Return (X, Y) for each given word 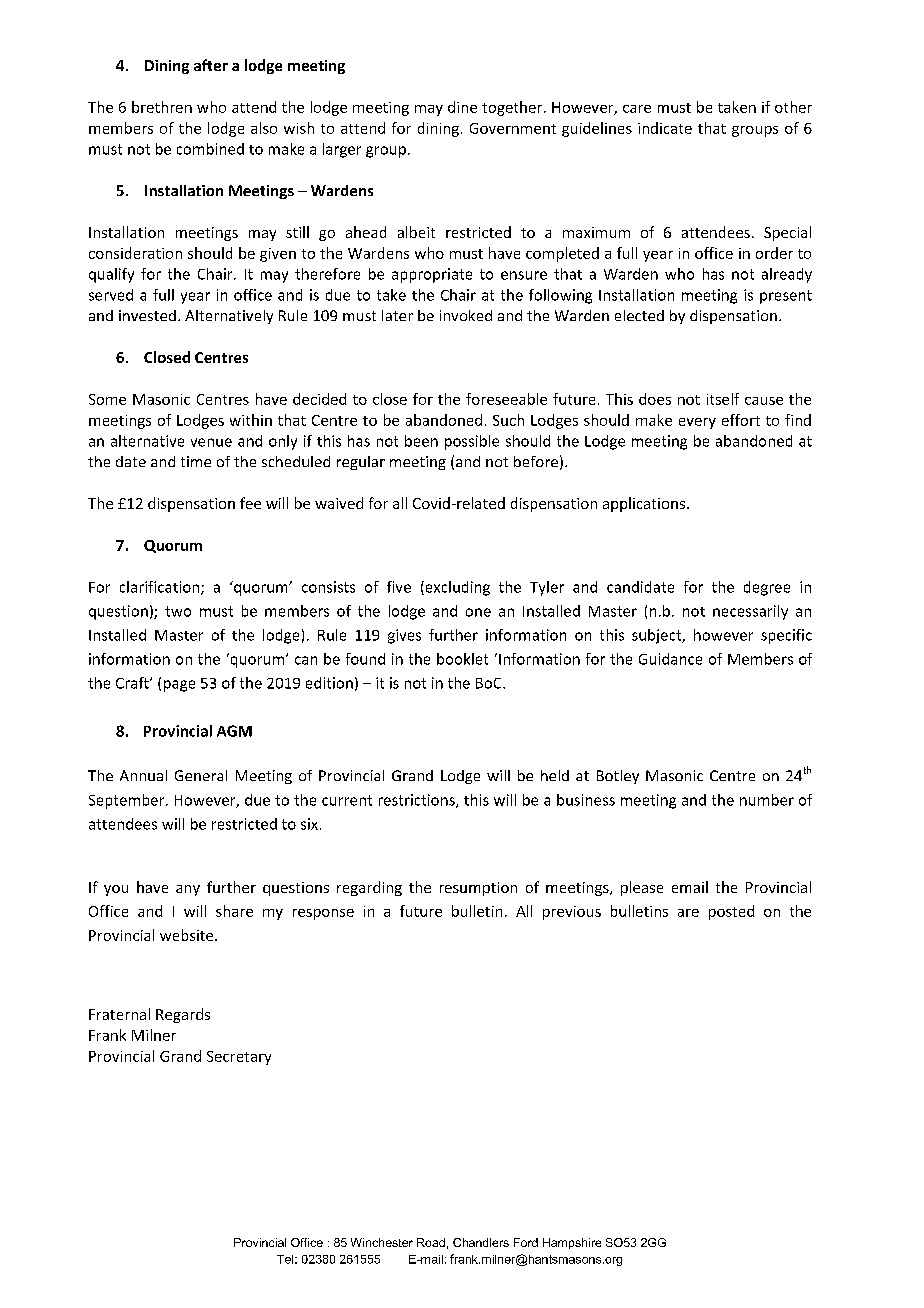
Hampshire (572, 1243)
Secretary (239, 1058)
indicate (665, 128)
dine (462, 107)
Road (431, 1242)
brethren (162, 107)
